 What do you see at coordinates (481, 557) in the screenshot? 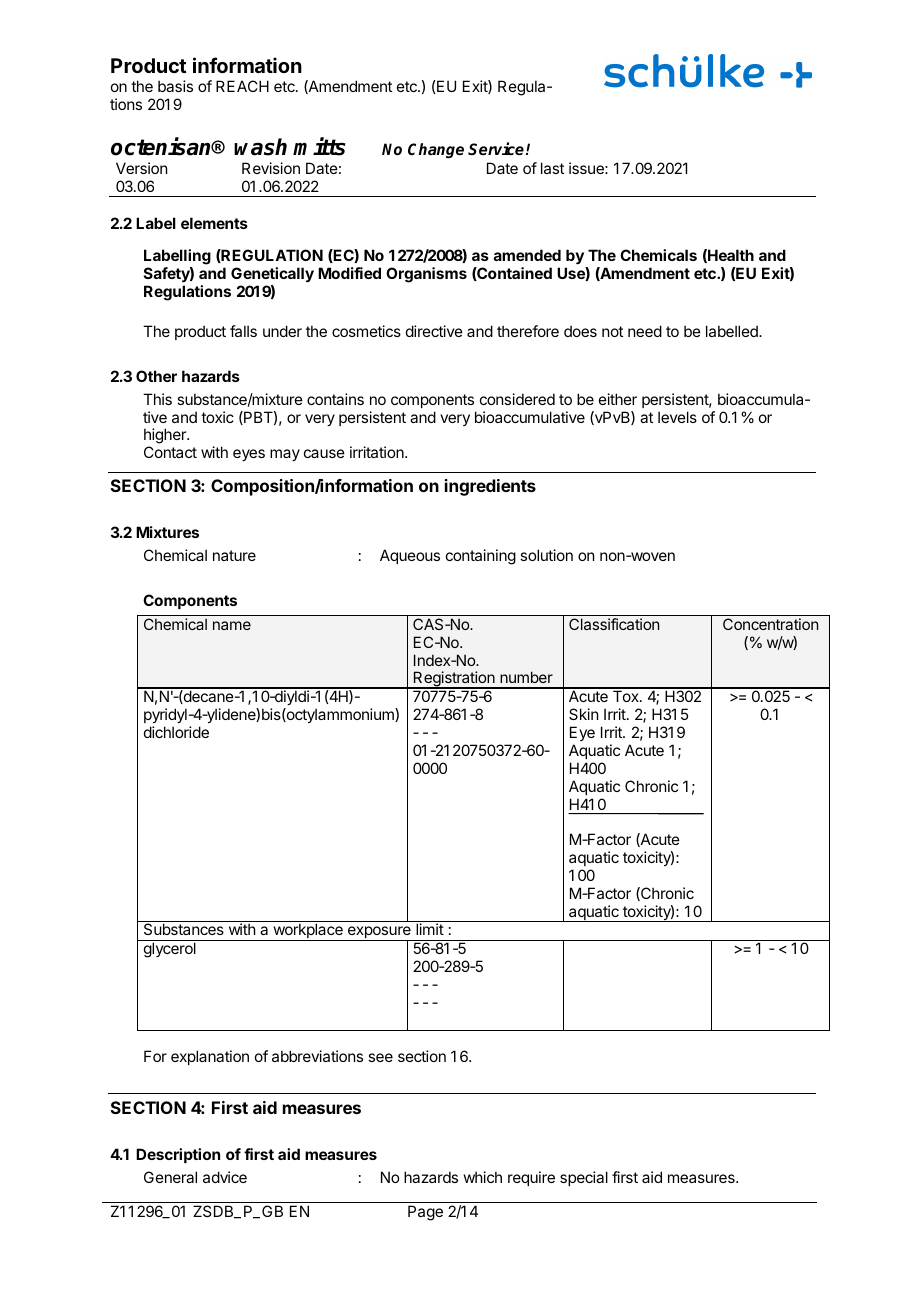
I see `containing` at bounding box center [481, 557].
